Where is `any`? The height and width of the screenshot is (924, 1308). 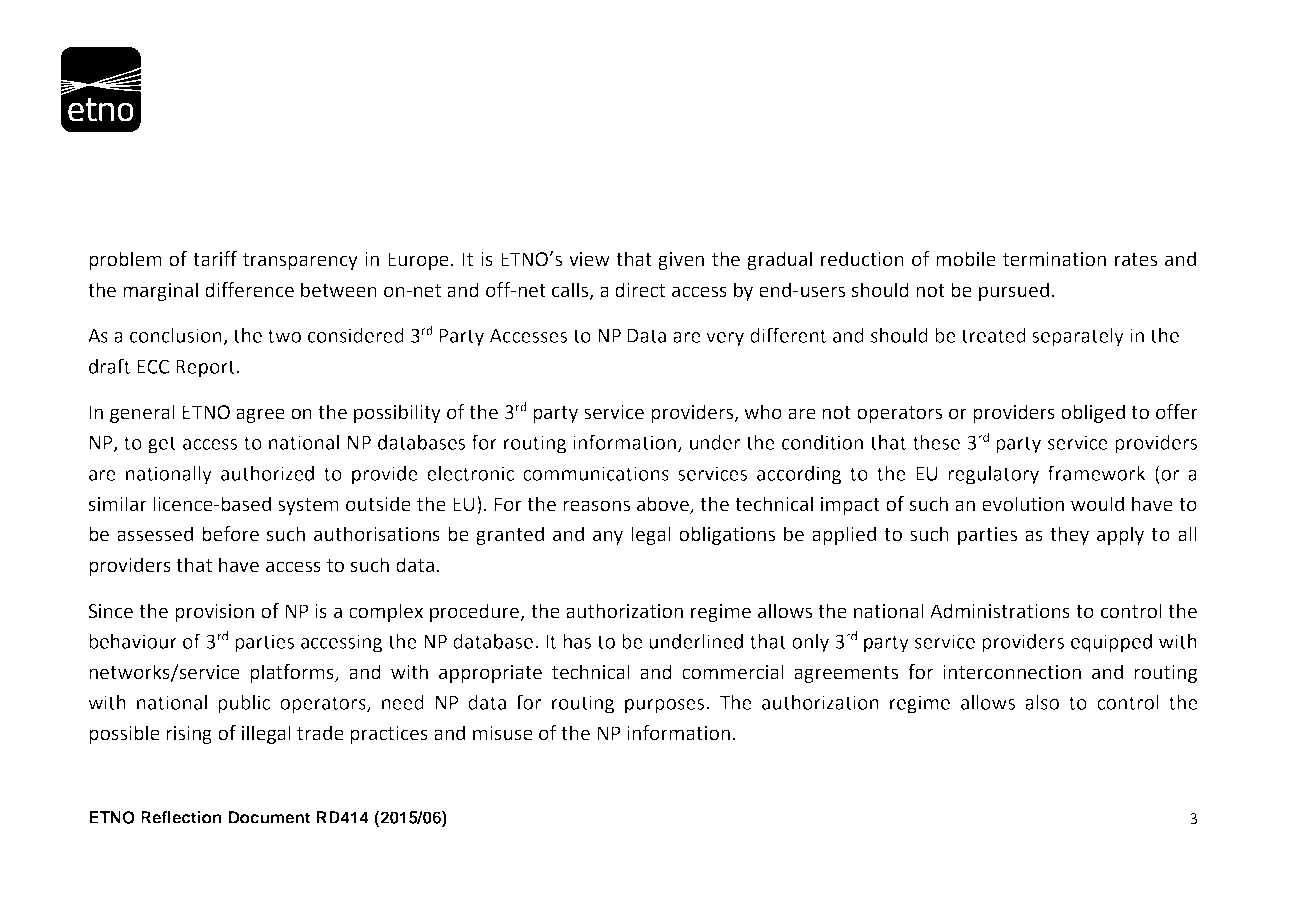
any is located at coordinates (608, 537).
